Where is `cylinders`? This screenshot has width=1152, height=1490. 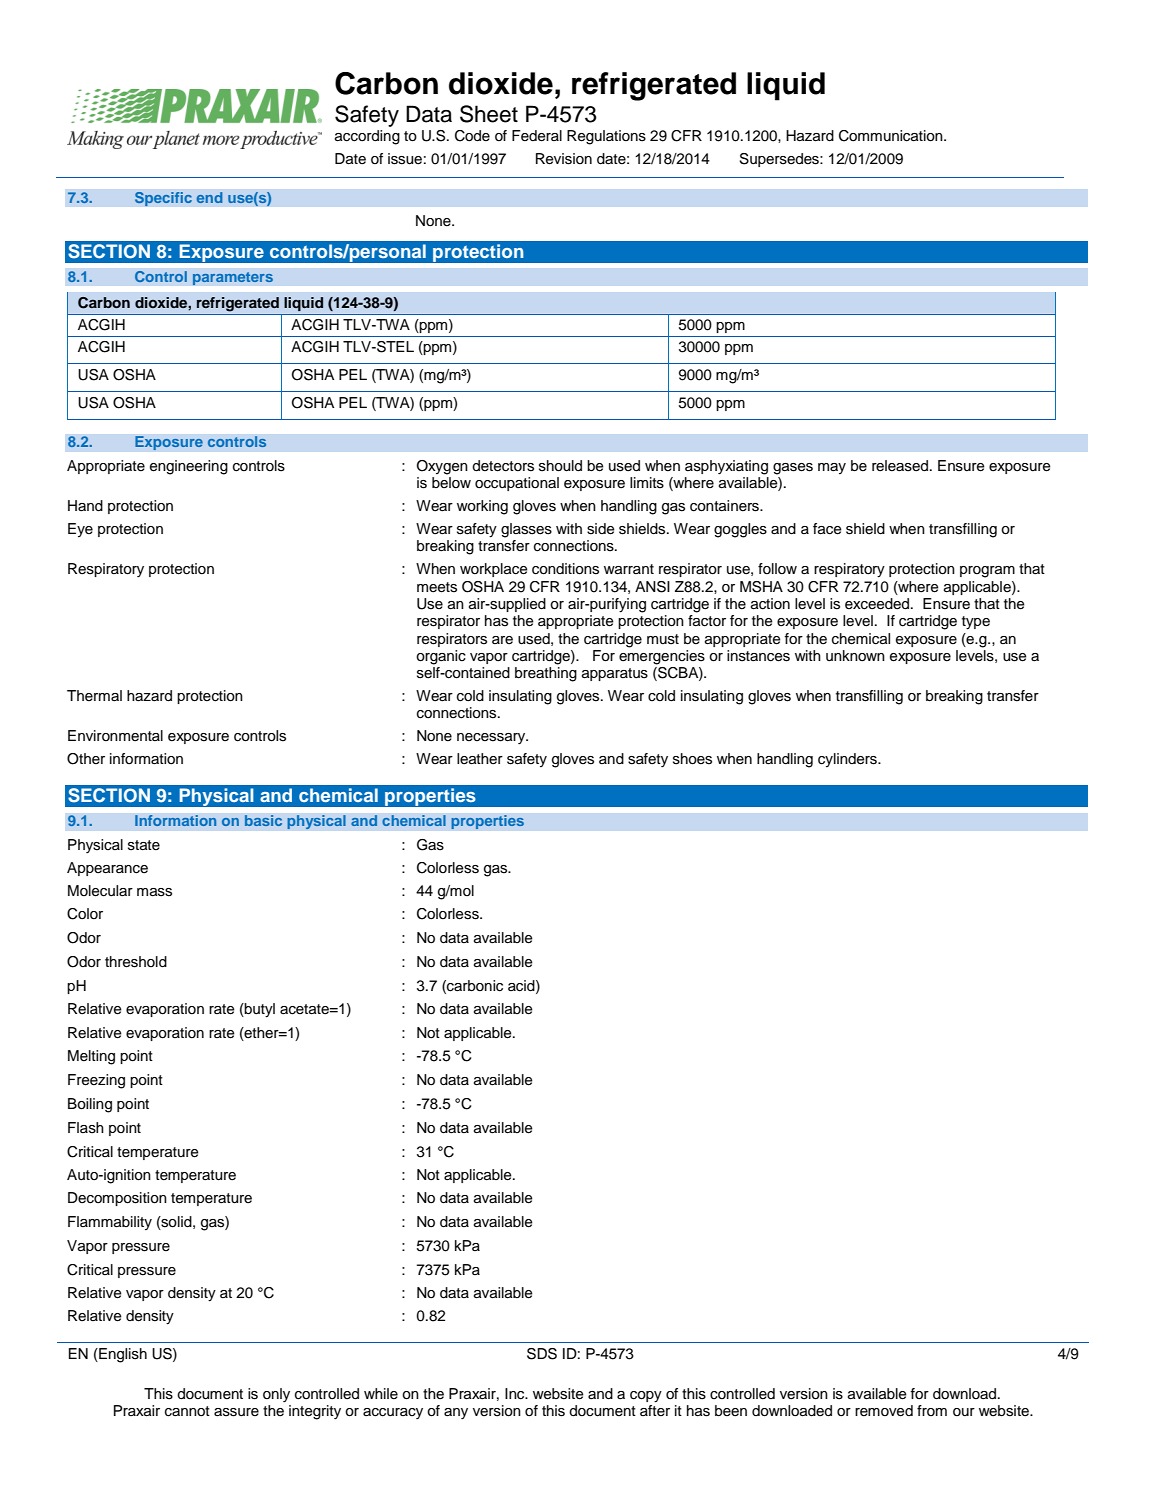 cylinders is located at coordinates (848, 760).
